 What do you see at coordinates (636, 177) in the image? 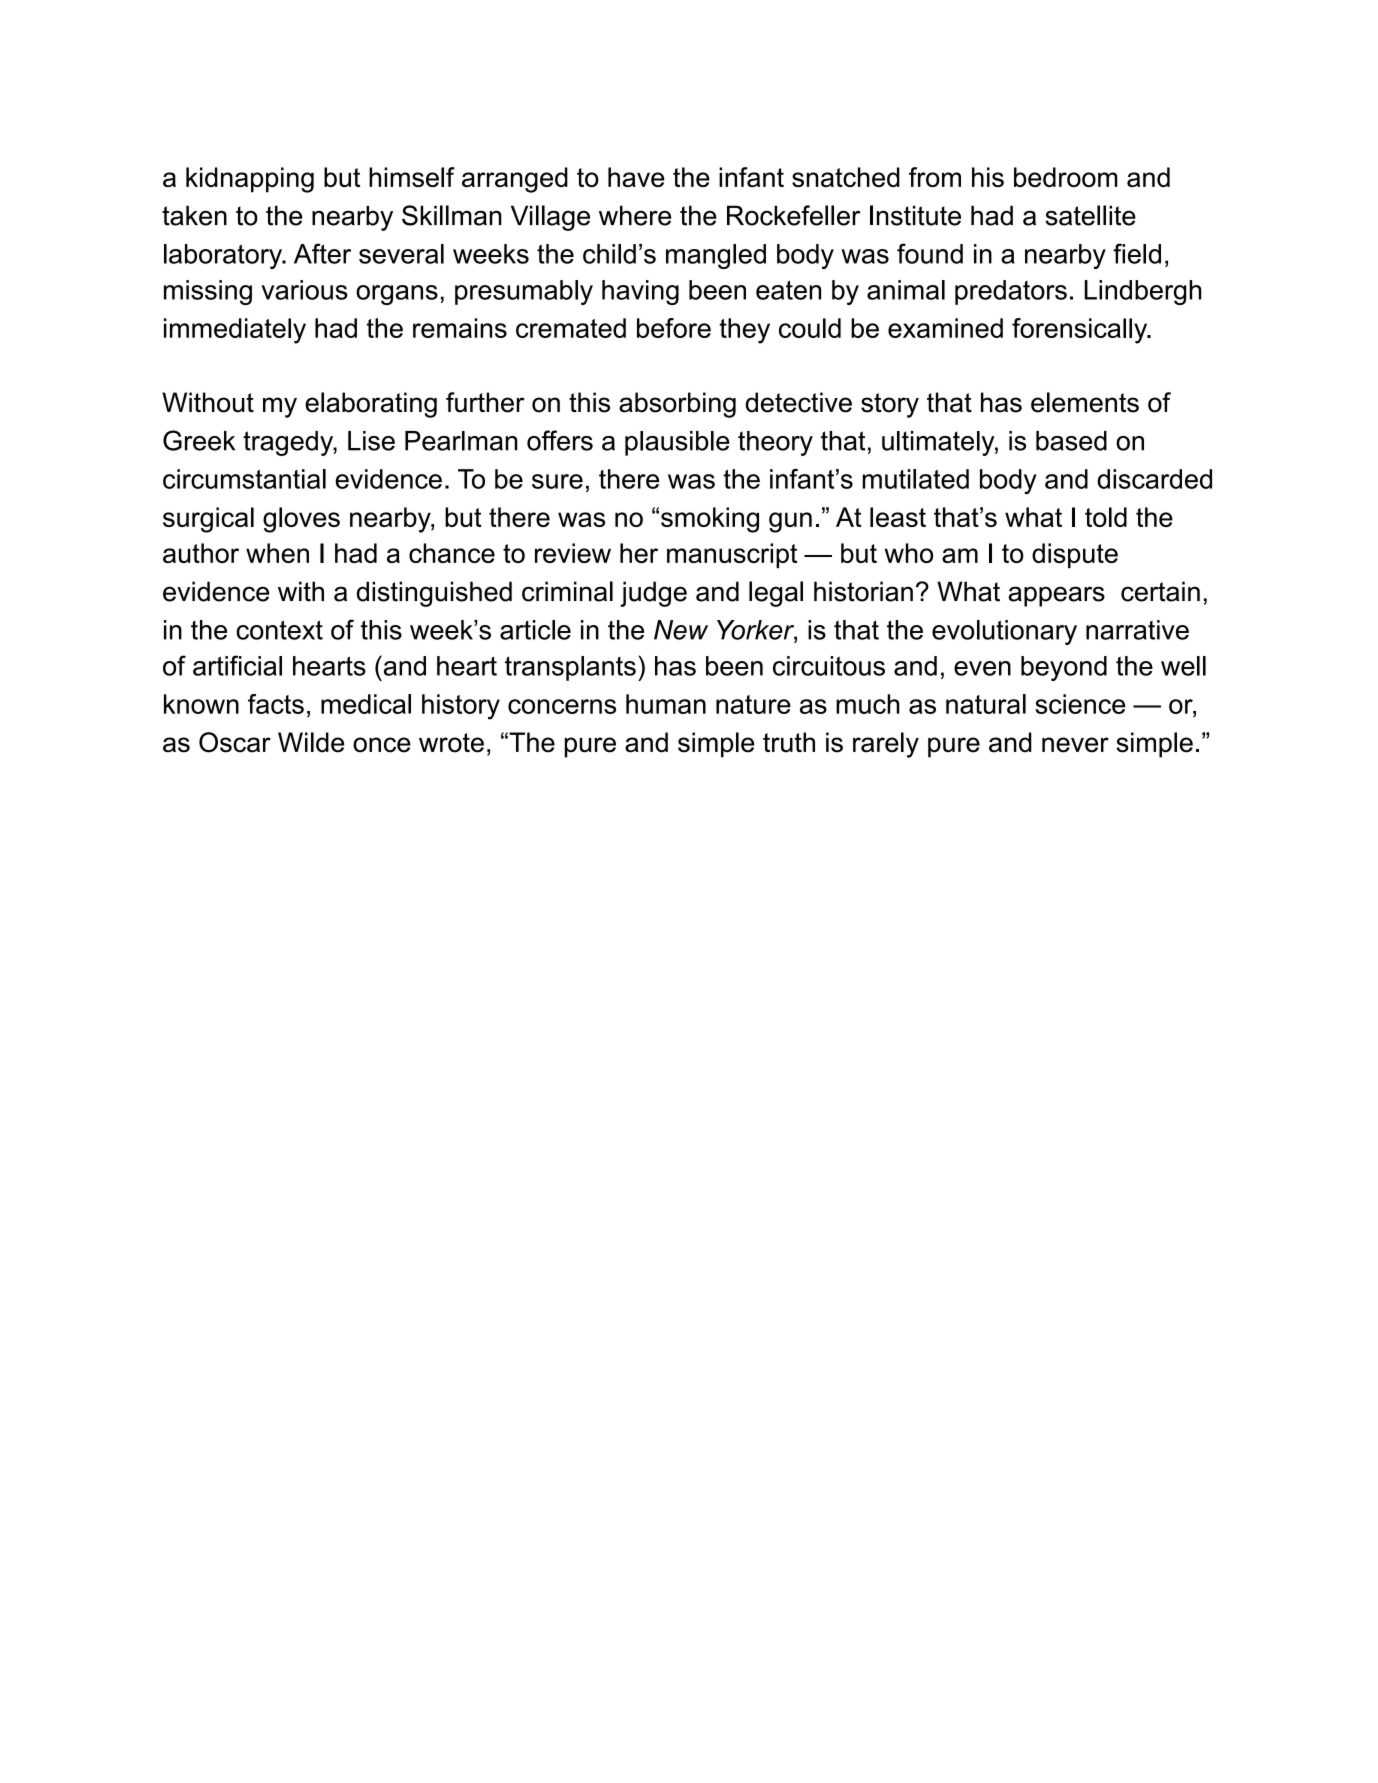
I see `have` at bounding box center [636, 177].
